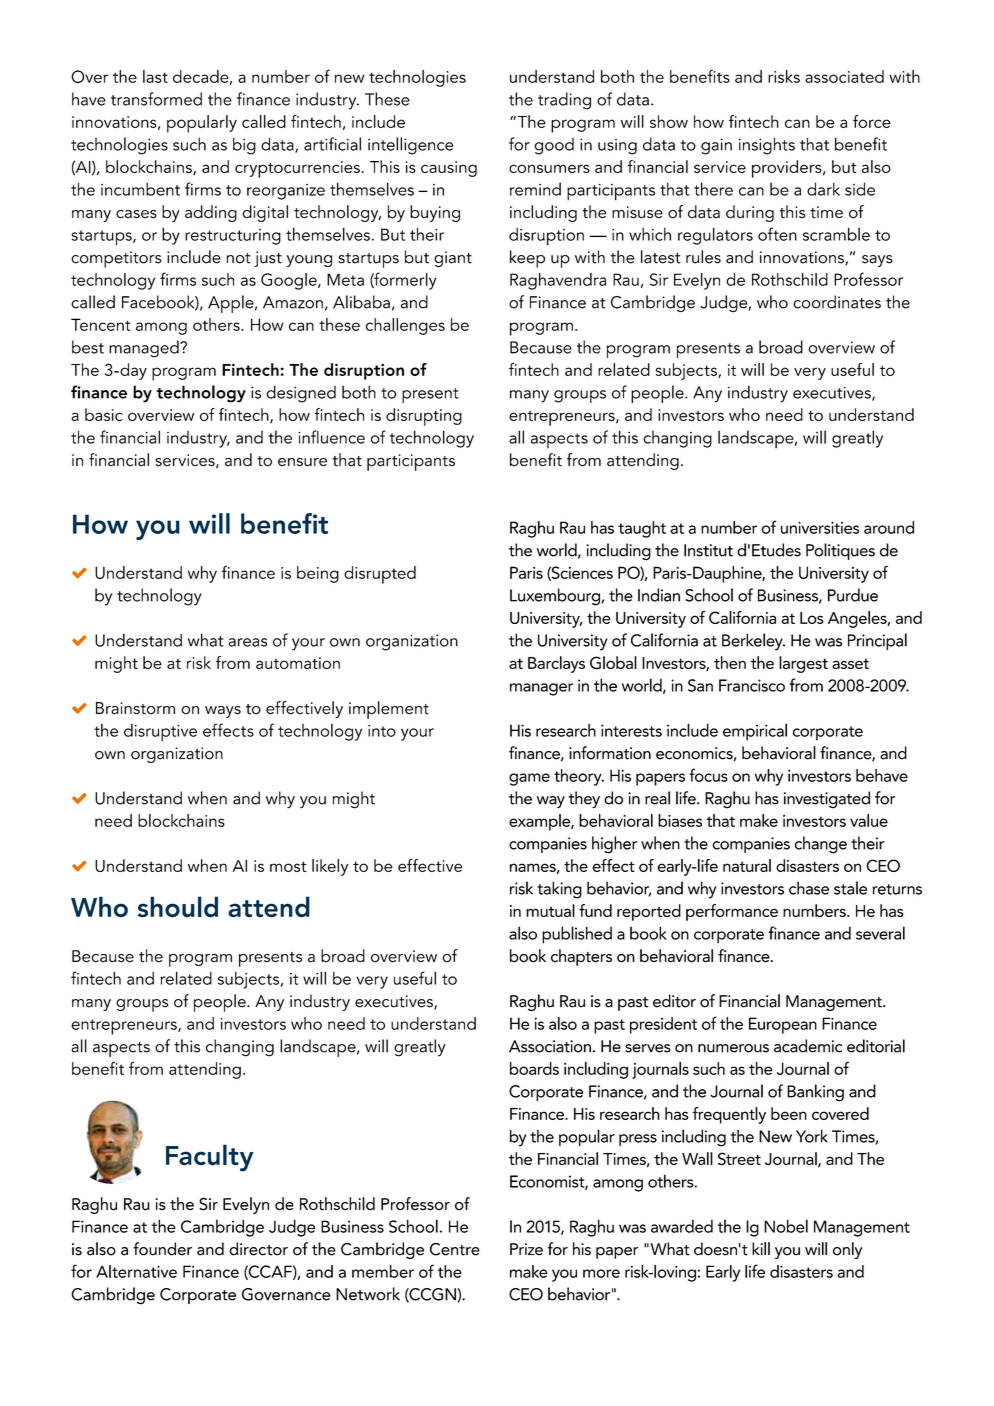  Describe the element at coordinates (162, 1249) in the screenshot. I see `founder` at that location.
